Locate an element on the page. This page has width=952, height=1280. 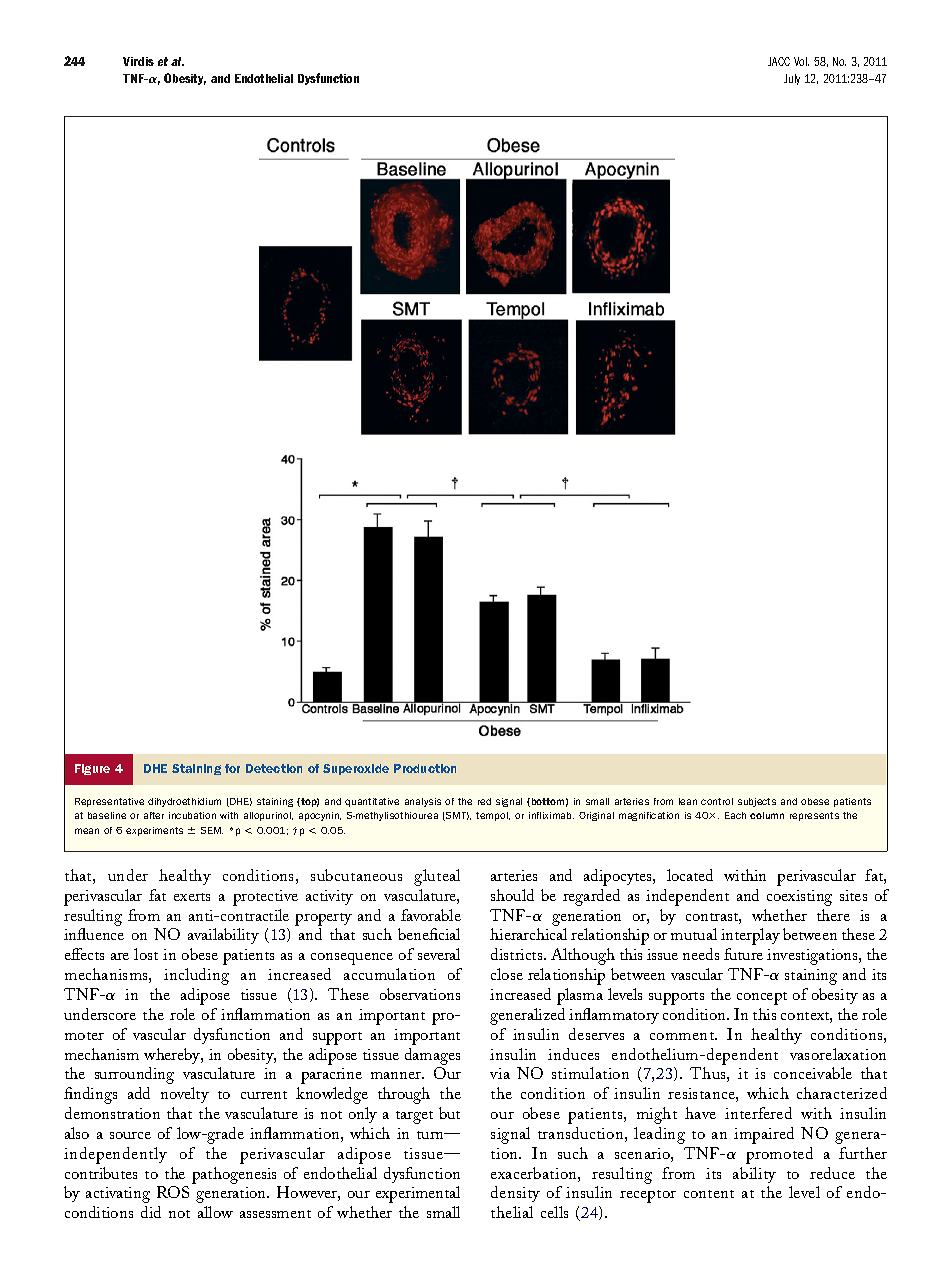
after is located at coordinates (154, 815).
